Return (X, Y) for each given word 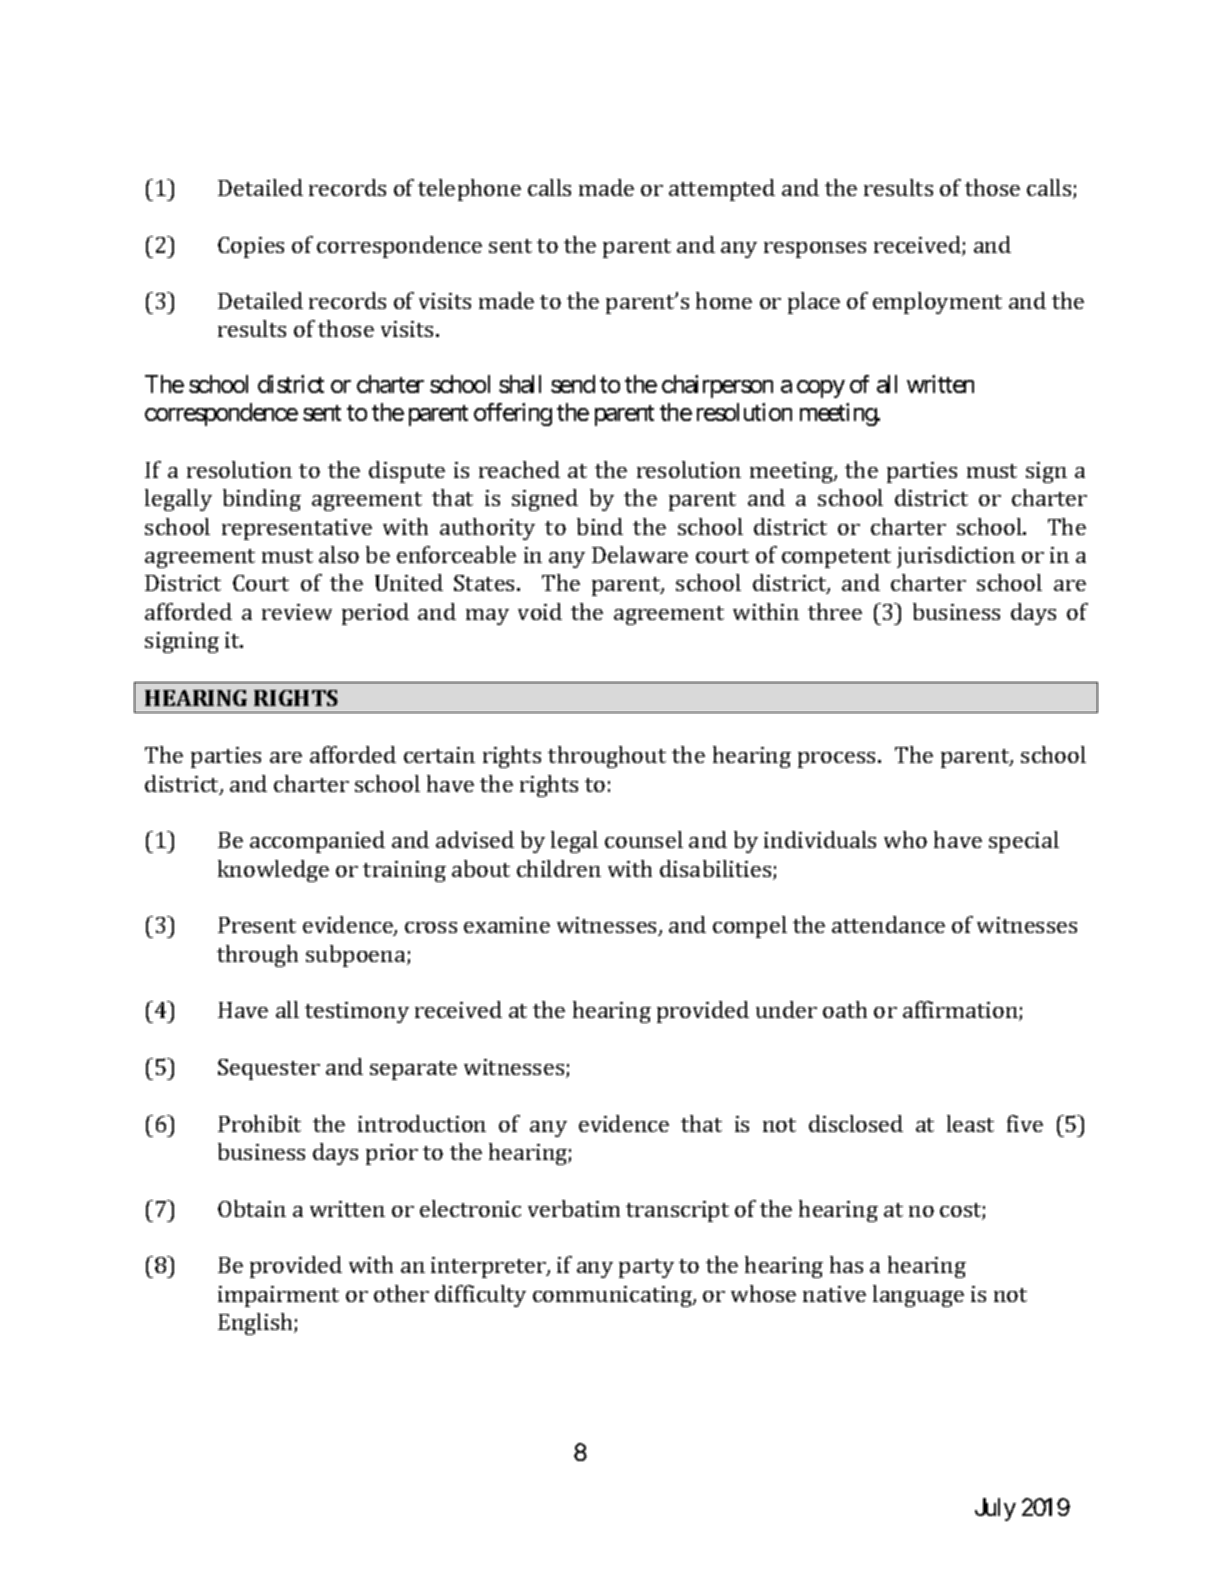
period (375, 614)
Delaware (640, 554)
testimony (357, 1012)
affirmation (961, 1011)
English (256, 1324)
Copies (251, 247)
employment (937, 303)
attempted (722, 190)
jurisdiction (956, 557)
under (786, 1009)
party (646, 1268)
